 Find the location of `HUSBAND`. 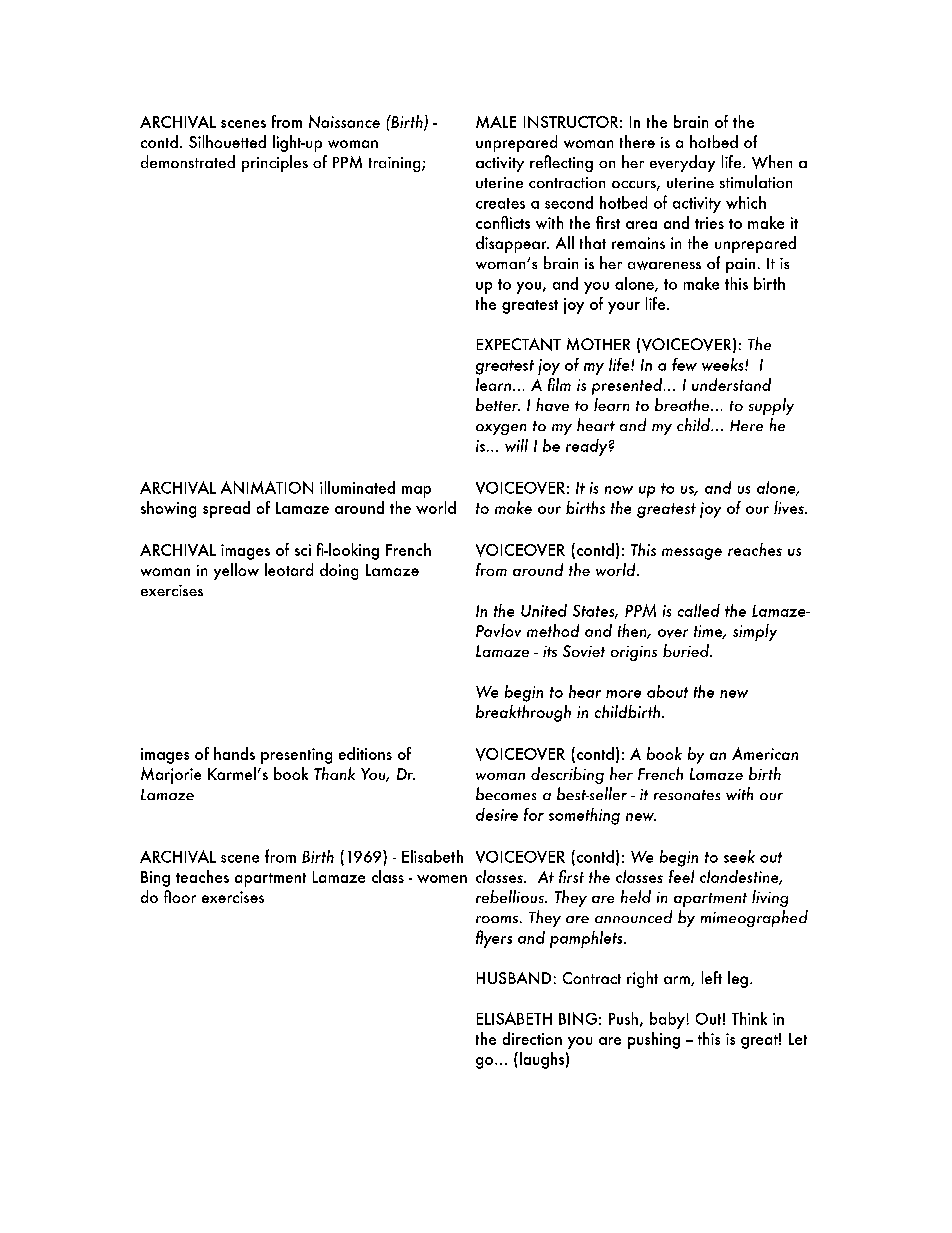

HUSBAND is located at coordinates (514, 978).
